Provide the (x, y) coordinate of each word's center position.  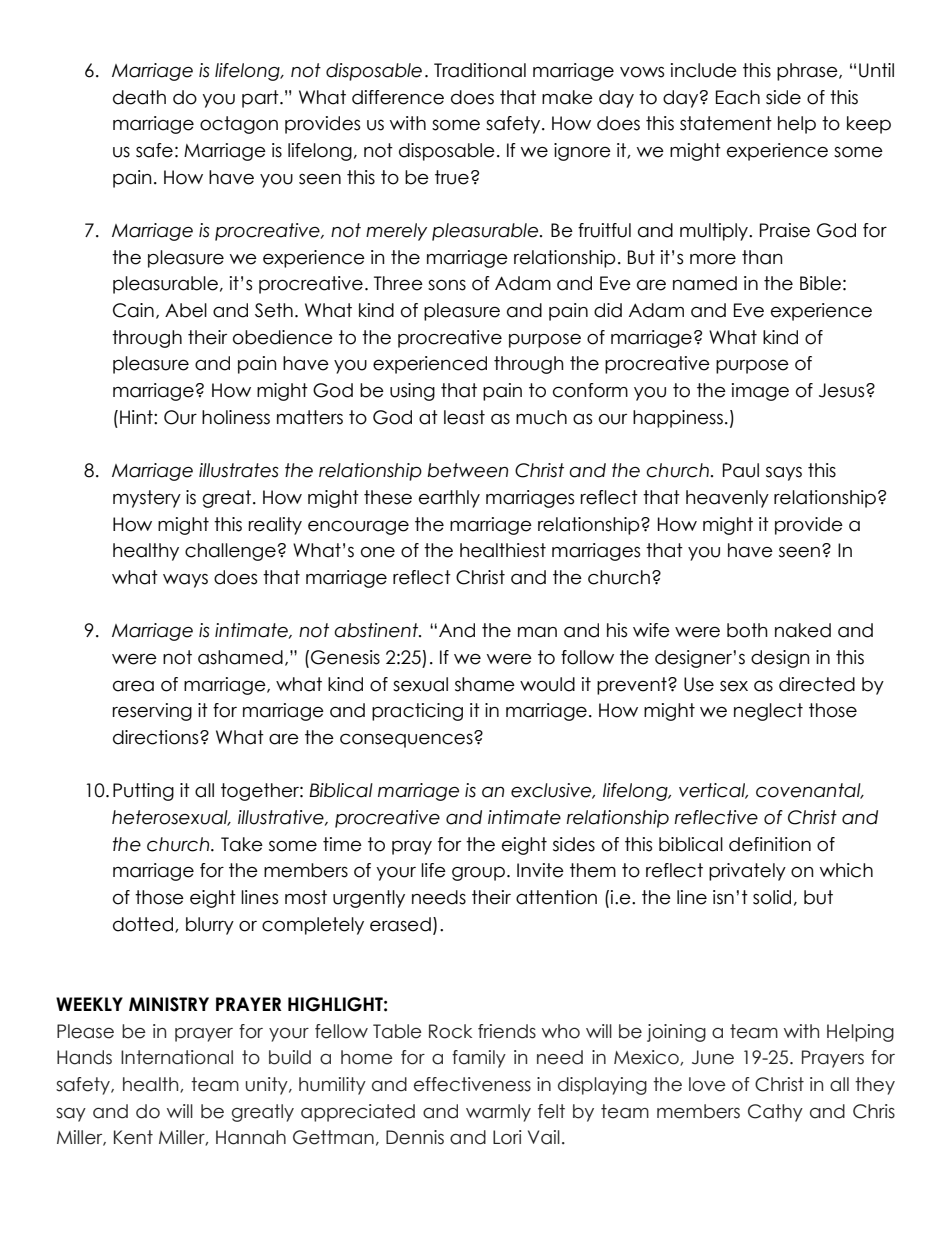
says (784, 473)
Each (738, 97)
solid (772, 897)
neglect (768, 712)
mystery (147, 499)
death (139, 97)
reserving (152, 712)
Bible (820, 283)
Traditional (480, 70)
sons (447, 285)
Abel (186, 310)
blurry (210, 926)
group (478, 873)
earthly (449, 499)
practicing (417, 712)
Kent (133, 1137)
